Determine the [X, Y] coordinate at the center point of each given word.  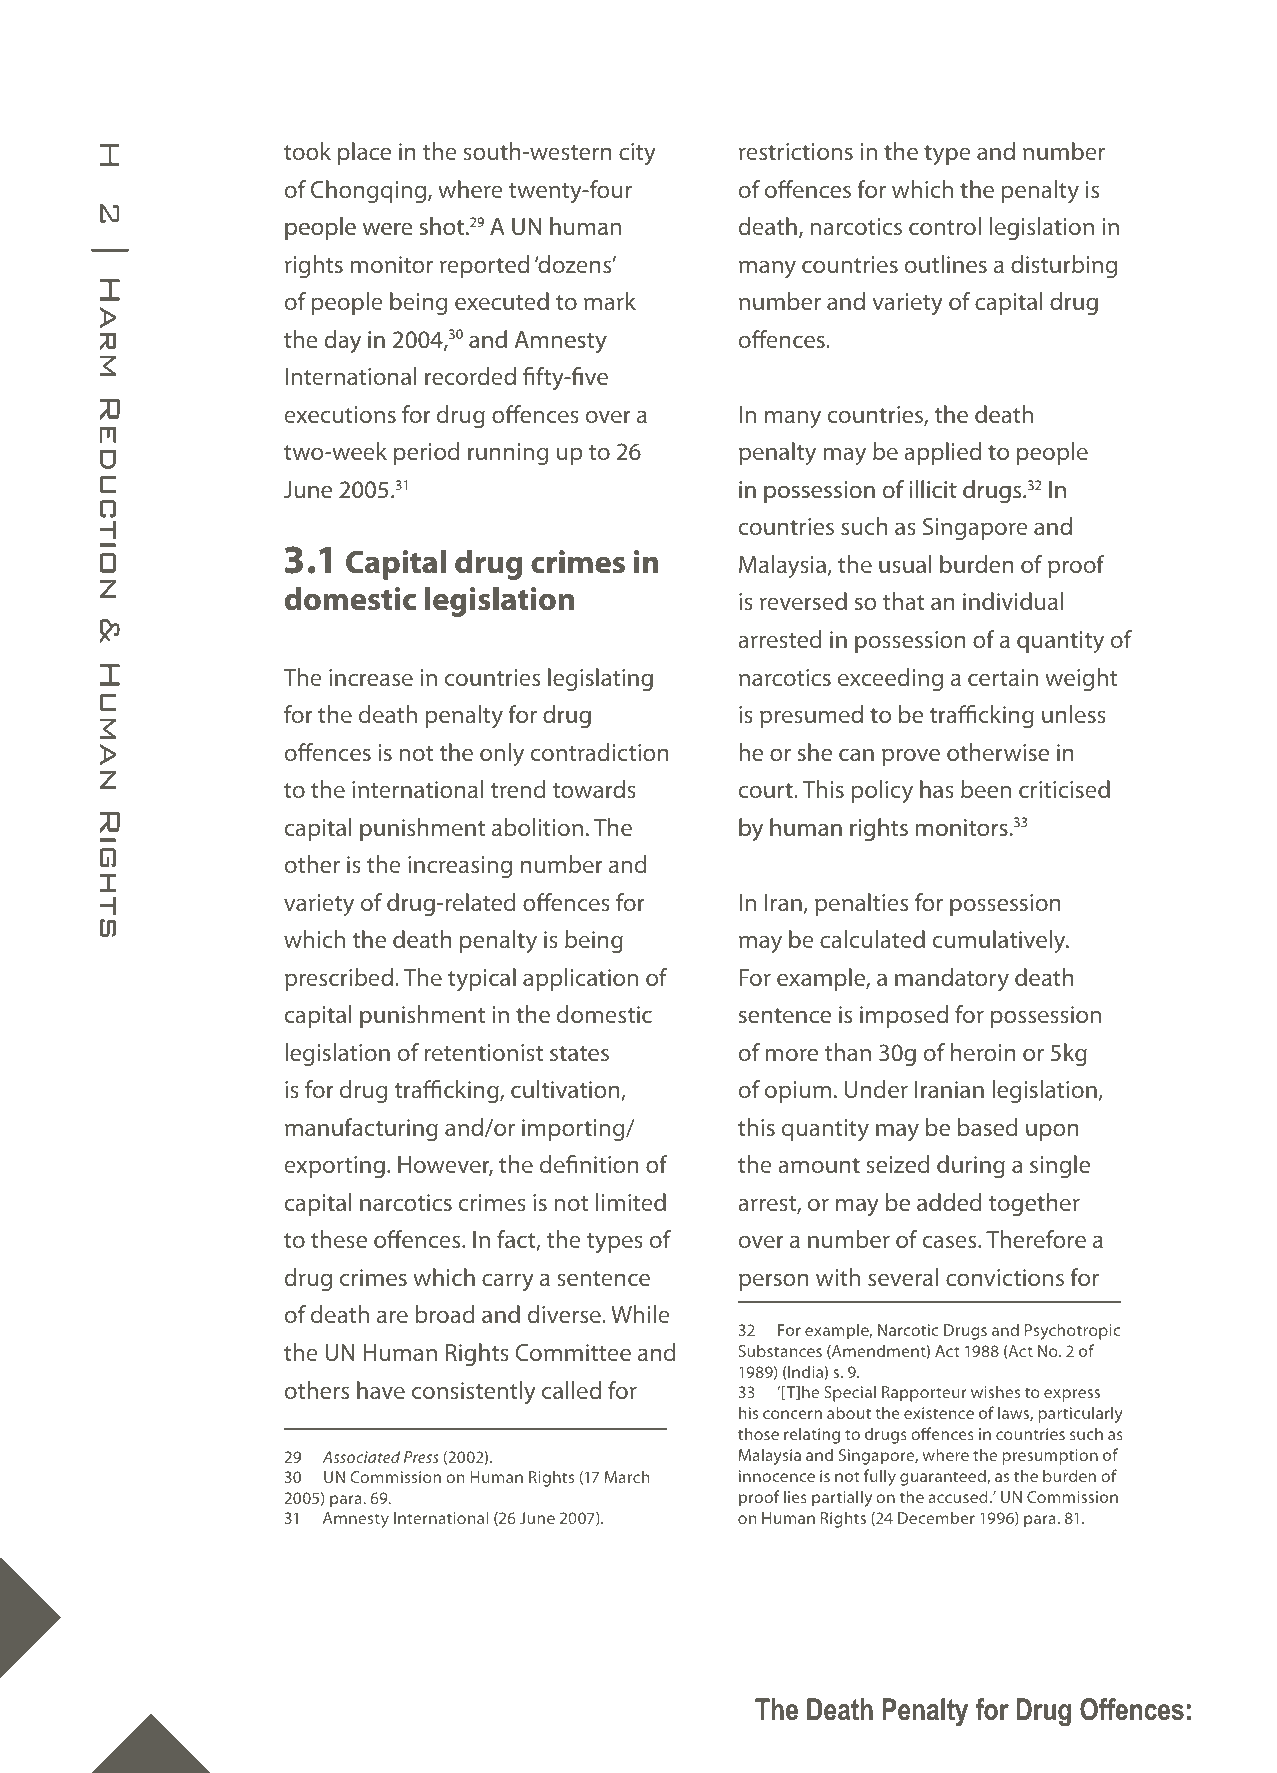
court [767, 790]
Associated [361, 1456]
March [627, 1476]
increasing [460, 867]
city [637, 154]
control [945, 226]
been [986, 789]
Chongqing [370, 191]
